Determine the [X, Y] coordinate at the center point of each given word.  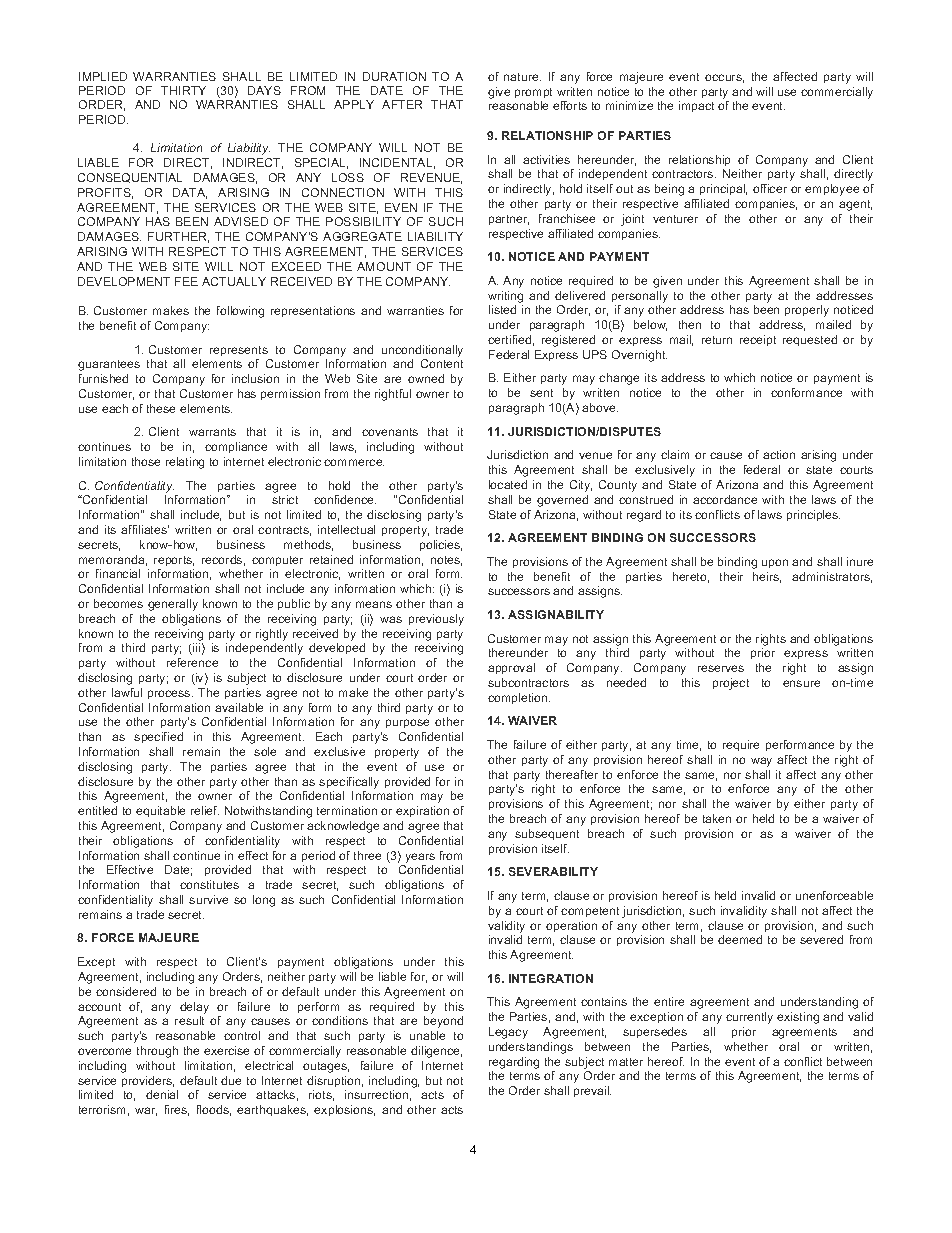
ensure [801, 683]
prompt [533, 93]
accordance [725, 499]
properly [807, 311]
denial [162, 1094]
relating [185, 463]
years [420, 858]
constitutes [209, 884]
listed [502, 309]
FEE [186, 281]
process [170, 694]
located [508, 484]
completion [519, 698]
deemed [740, 939]
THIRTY [183, 90]
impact [696, 106]
